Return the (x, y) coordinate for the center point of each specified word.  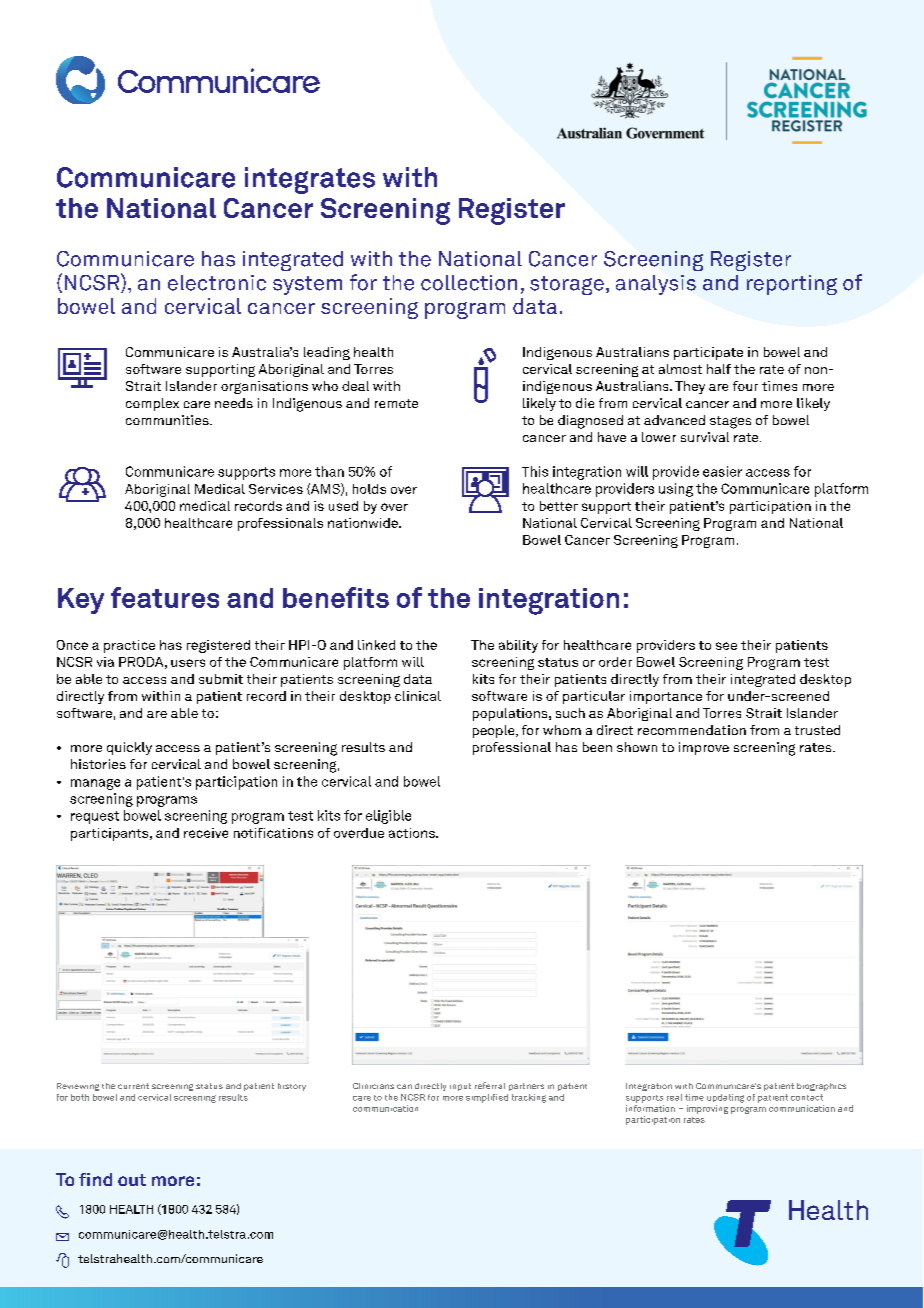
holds (369, 489)
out (132, 1180)
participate (708, 353)
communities (168, 420)
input (460, 1087)
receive (206, 833)
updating (725, 1098)
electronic (217, 283)
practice (129, 646)
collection (469, 283)
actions (413, 833)
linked (376, 645)
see (726, 646)
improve (704, 748)
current (133, 1086)
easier (722, 471)
